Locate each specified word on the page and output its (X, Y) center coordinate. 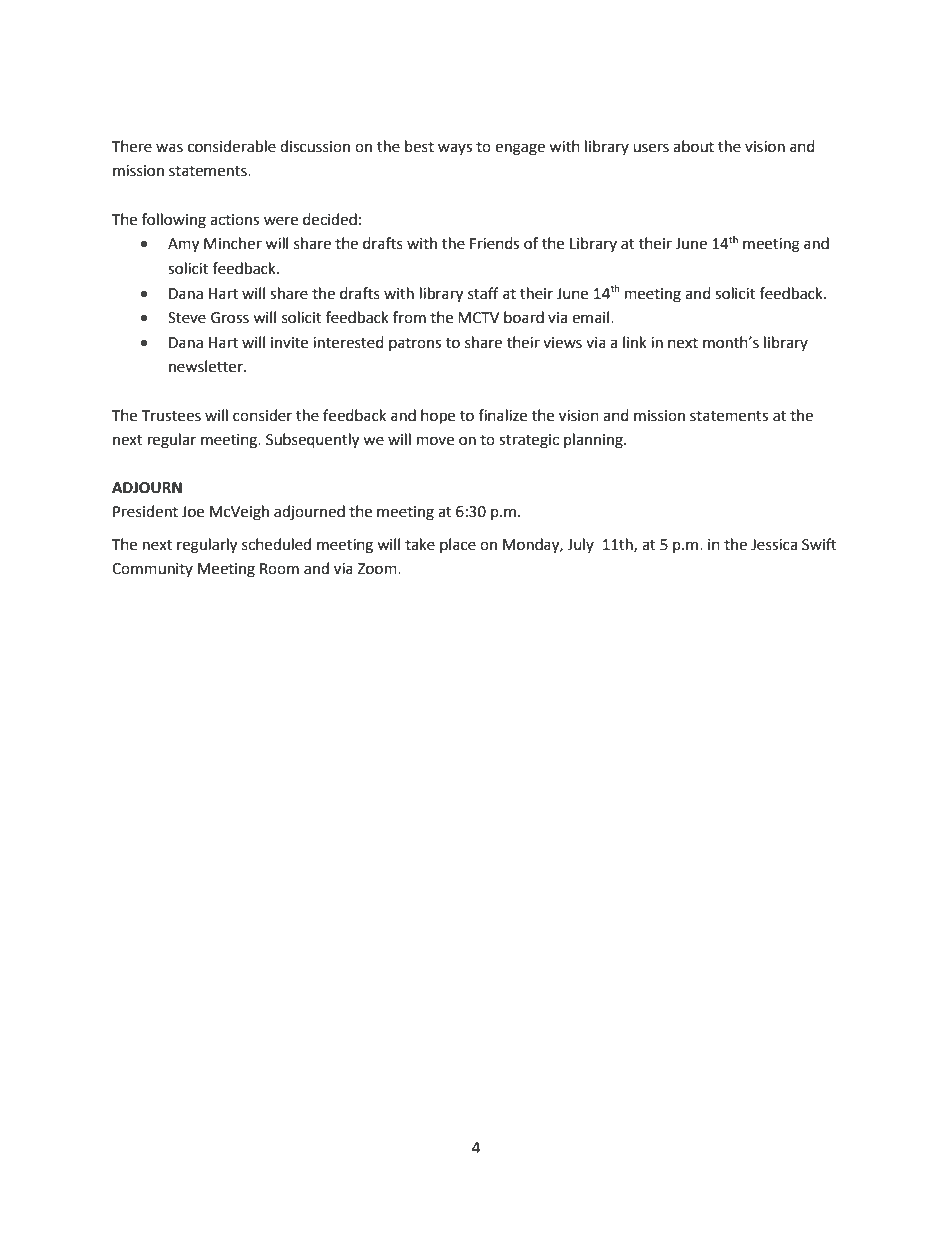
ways (455, 149)
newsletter (207, 366)
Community (152, 570)
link (635, 342)
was (169, 148)
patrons (415, 345)
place (458, 546)
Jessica (774, 545)
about (693, 146)
